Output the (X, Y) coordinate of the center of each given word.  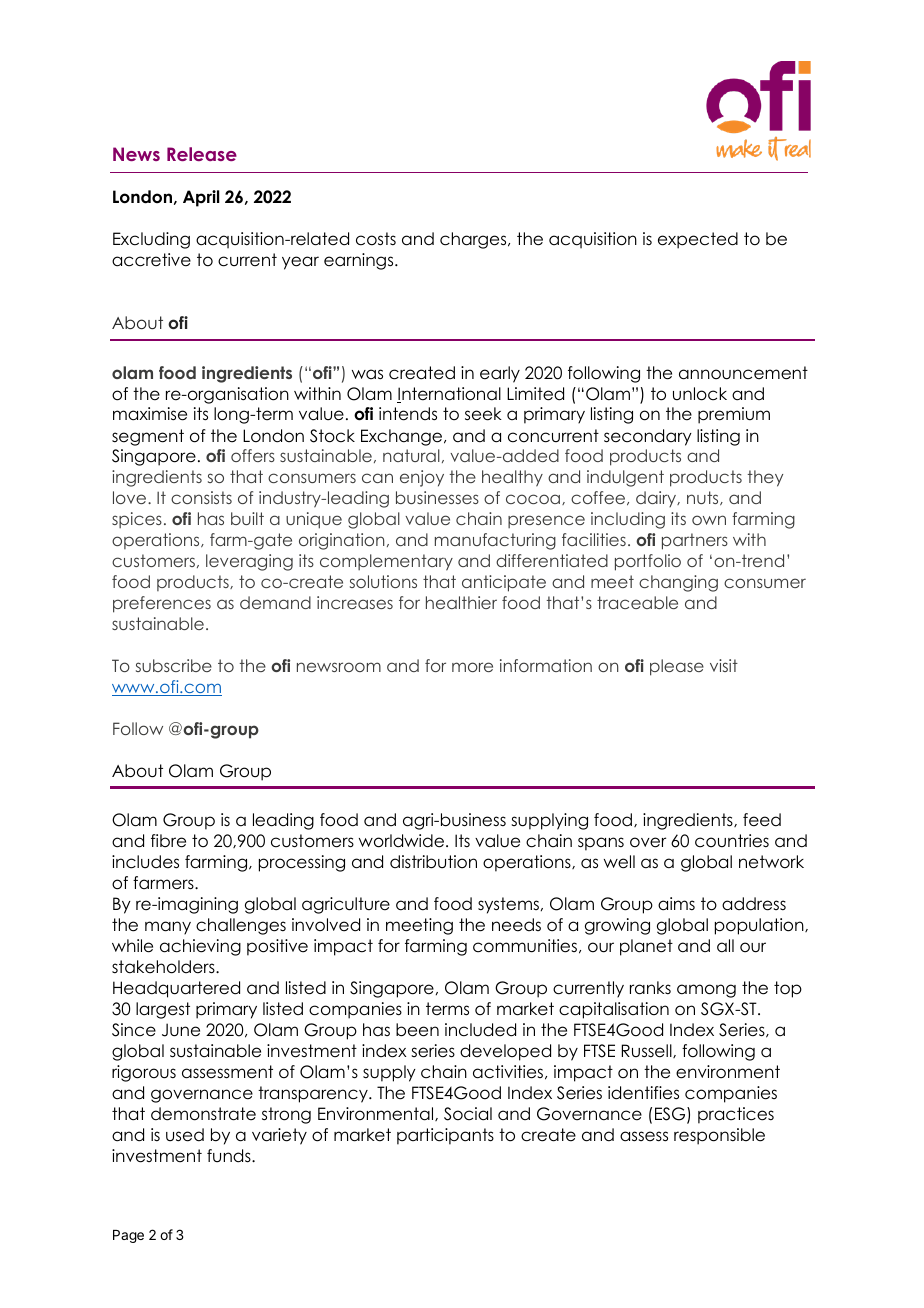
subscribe (174, 665)
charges (474, 240)
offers (253, 455)
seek (483, 414)
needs (516, 925)
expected (698, 240)
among (706, 991)
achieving (200, 947)
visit (724, 665)
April (201, 198)
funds (230, 1156)
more (472, 667)
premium (734, 415)
